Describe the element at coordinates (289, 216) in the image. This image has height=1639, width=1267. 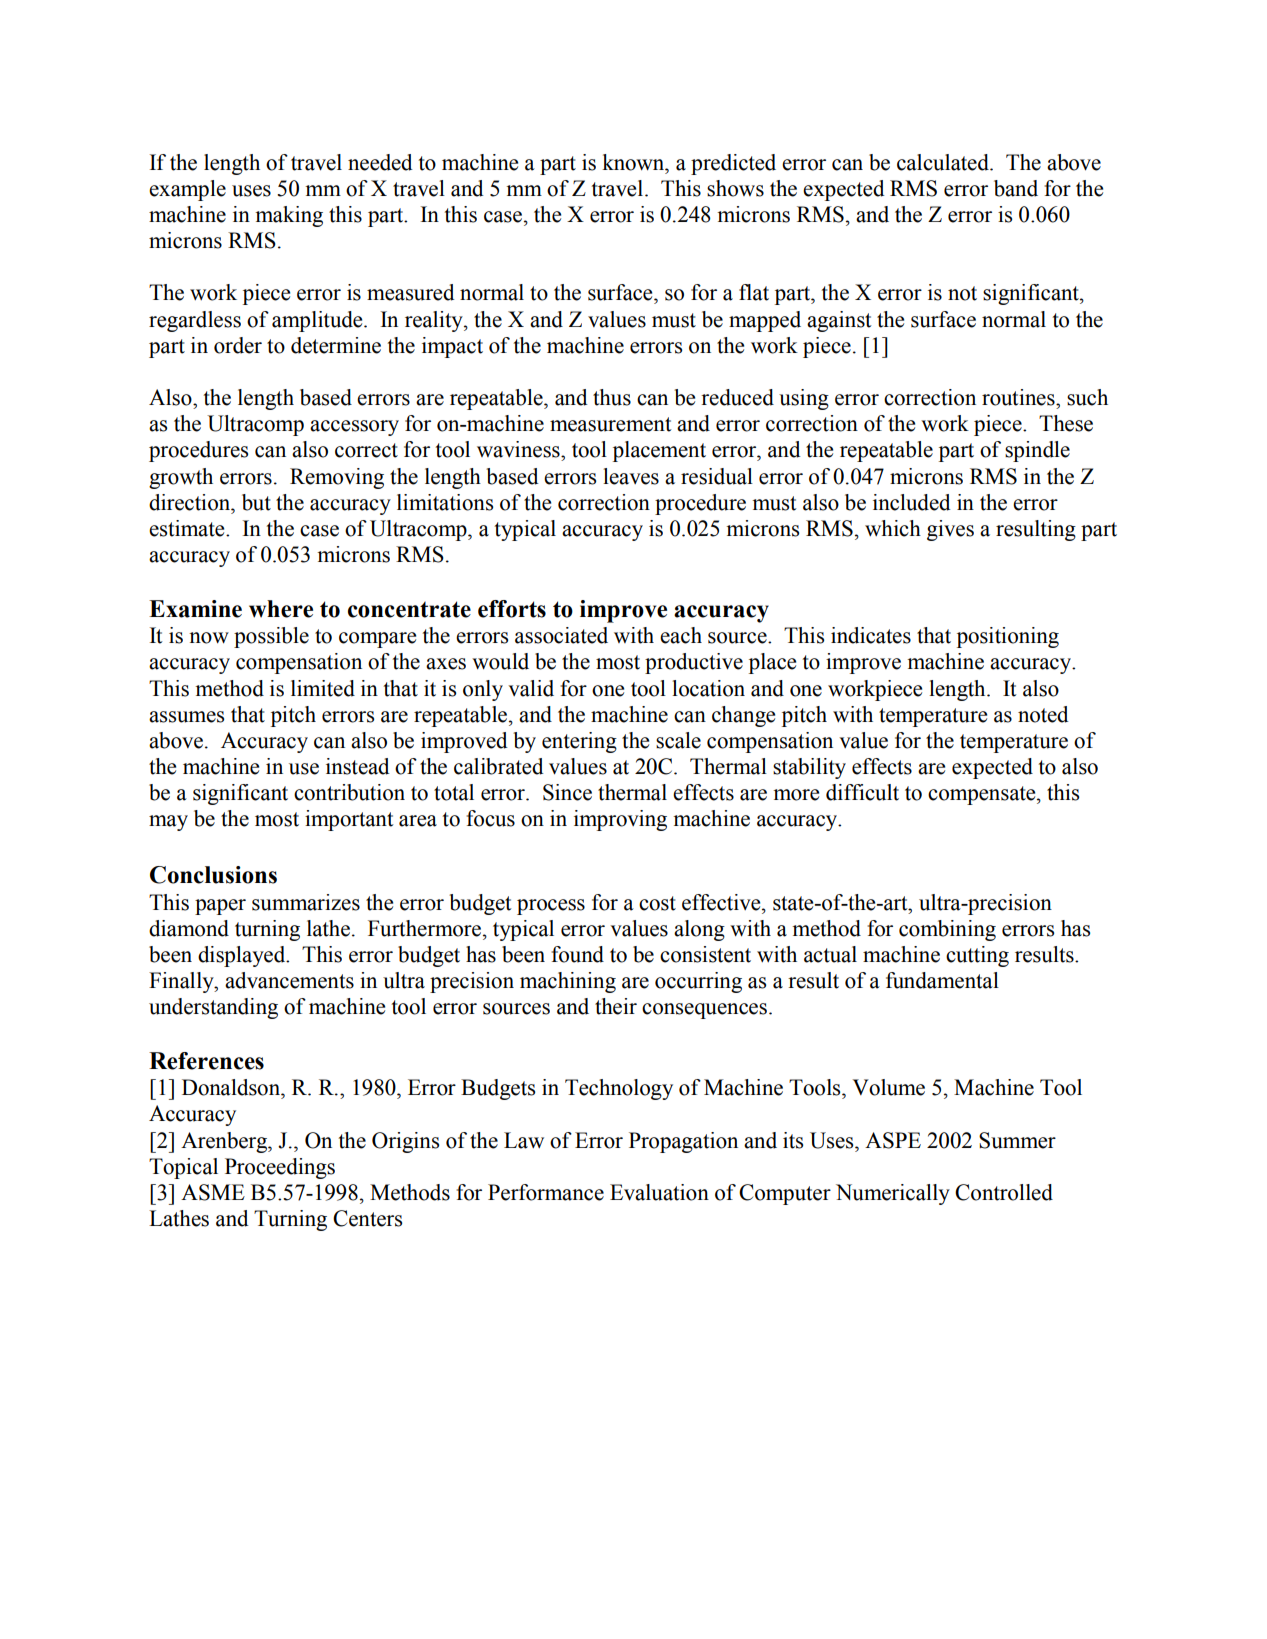
I see `making` at that location.
